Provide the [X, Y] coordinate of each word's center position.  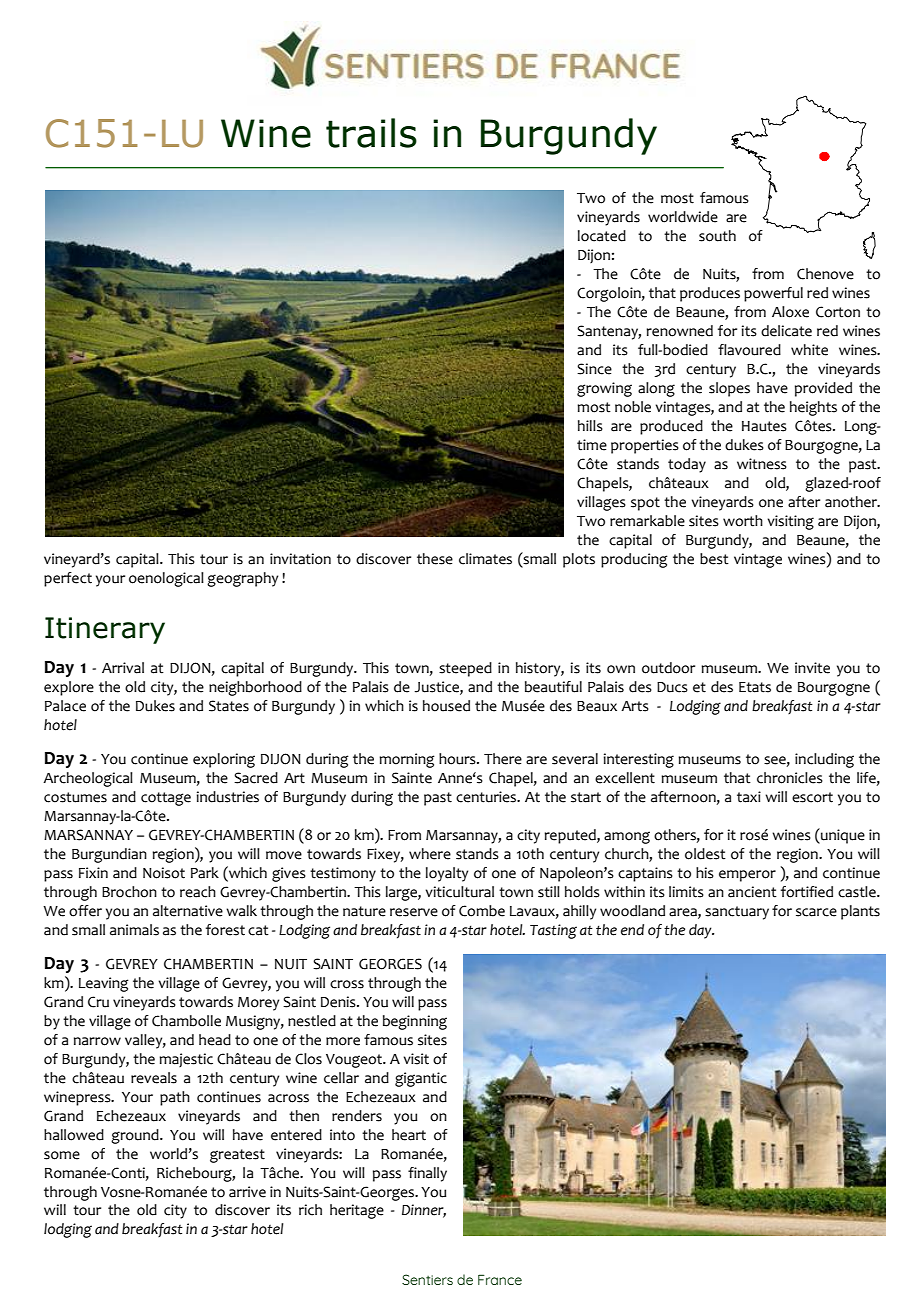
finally [427, 1174]
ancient [752, 892]
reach [198, 892]
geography [242, 579]
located [602, 236]
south [717, 236]
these [435, 559]
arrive [247, 1192]
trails [371, 133]
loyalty [447, 874]
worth [743, 521]
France [500, 1279]
